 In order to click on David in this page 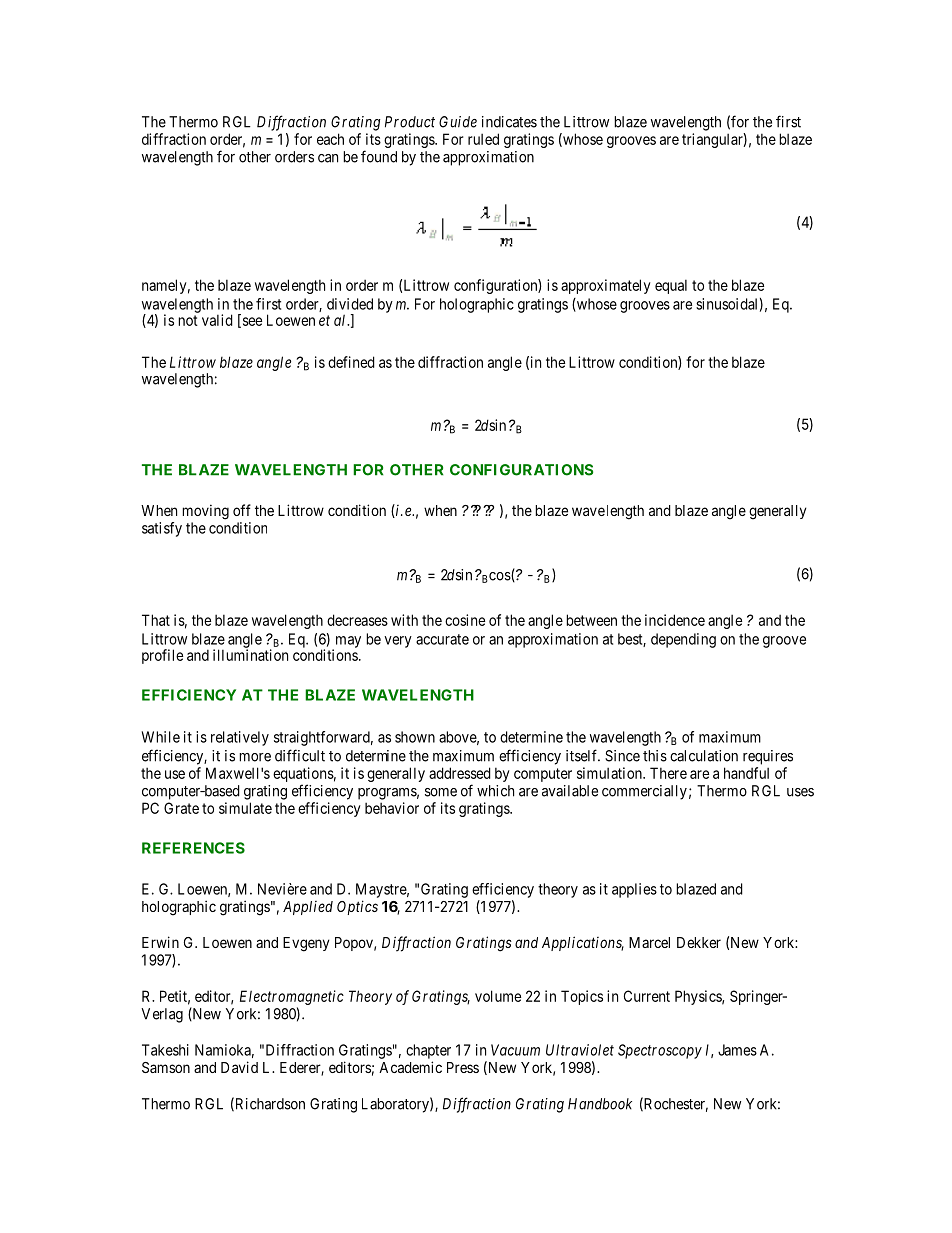, I will do `click(239, 1067)`.
